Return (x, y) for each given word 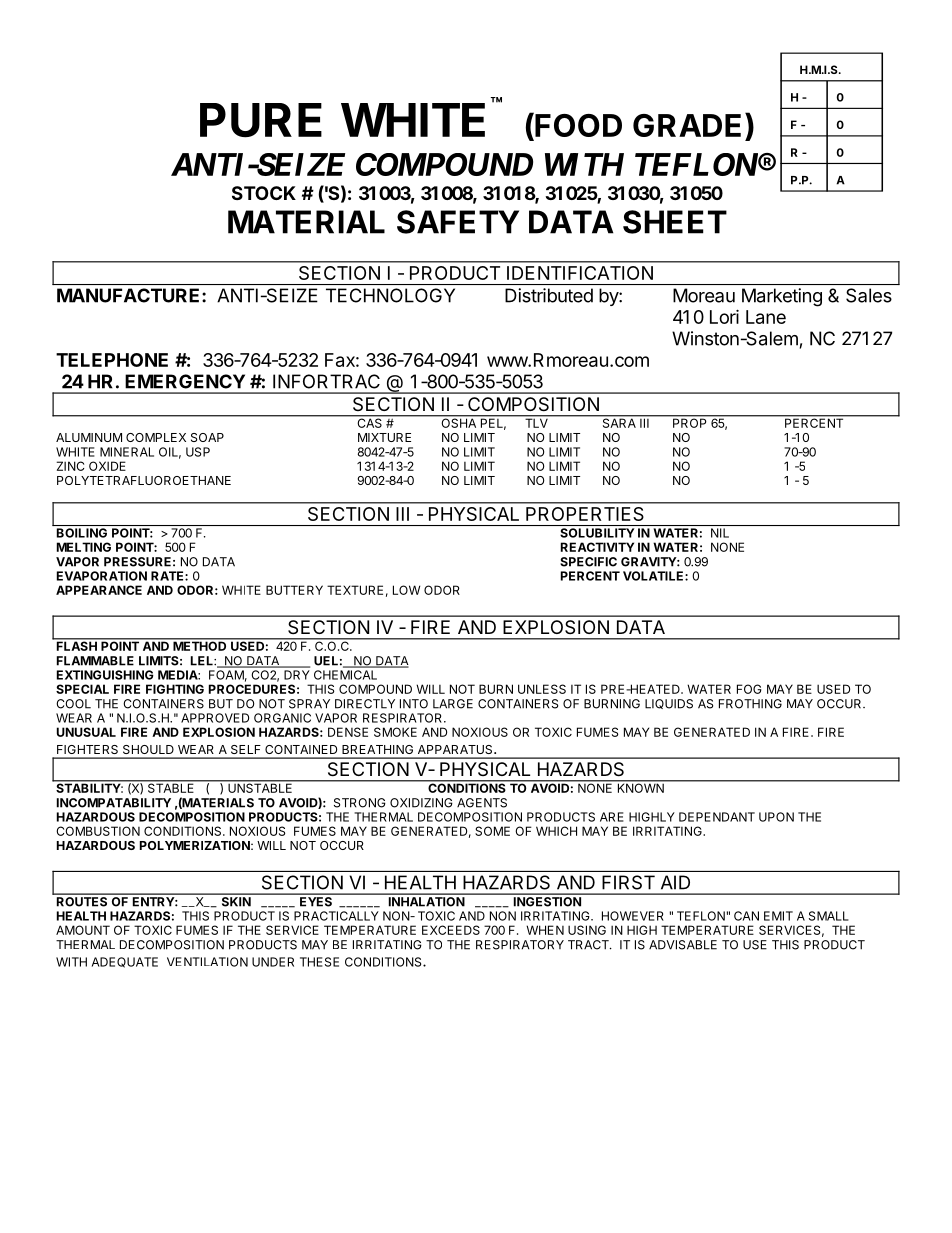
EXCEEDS (451, 930)
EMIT (778, 916)
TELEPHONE (112, 360)
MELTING (84, 547)
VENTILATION (207, 962)
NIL (720, 533)
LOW (406, 590)
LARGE (453, 704)
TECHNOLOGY (390, 295)
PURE (261, 120)
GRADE (687, 125)
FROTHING (750, 704)
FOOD (577, 126)
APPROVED (215, 718)
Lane (766, 317)
